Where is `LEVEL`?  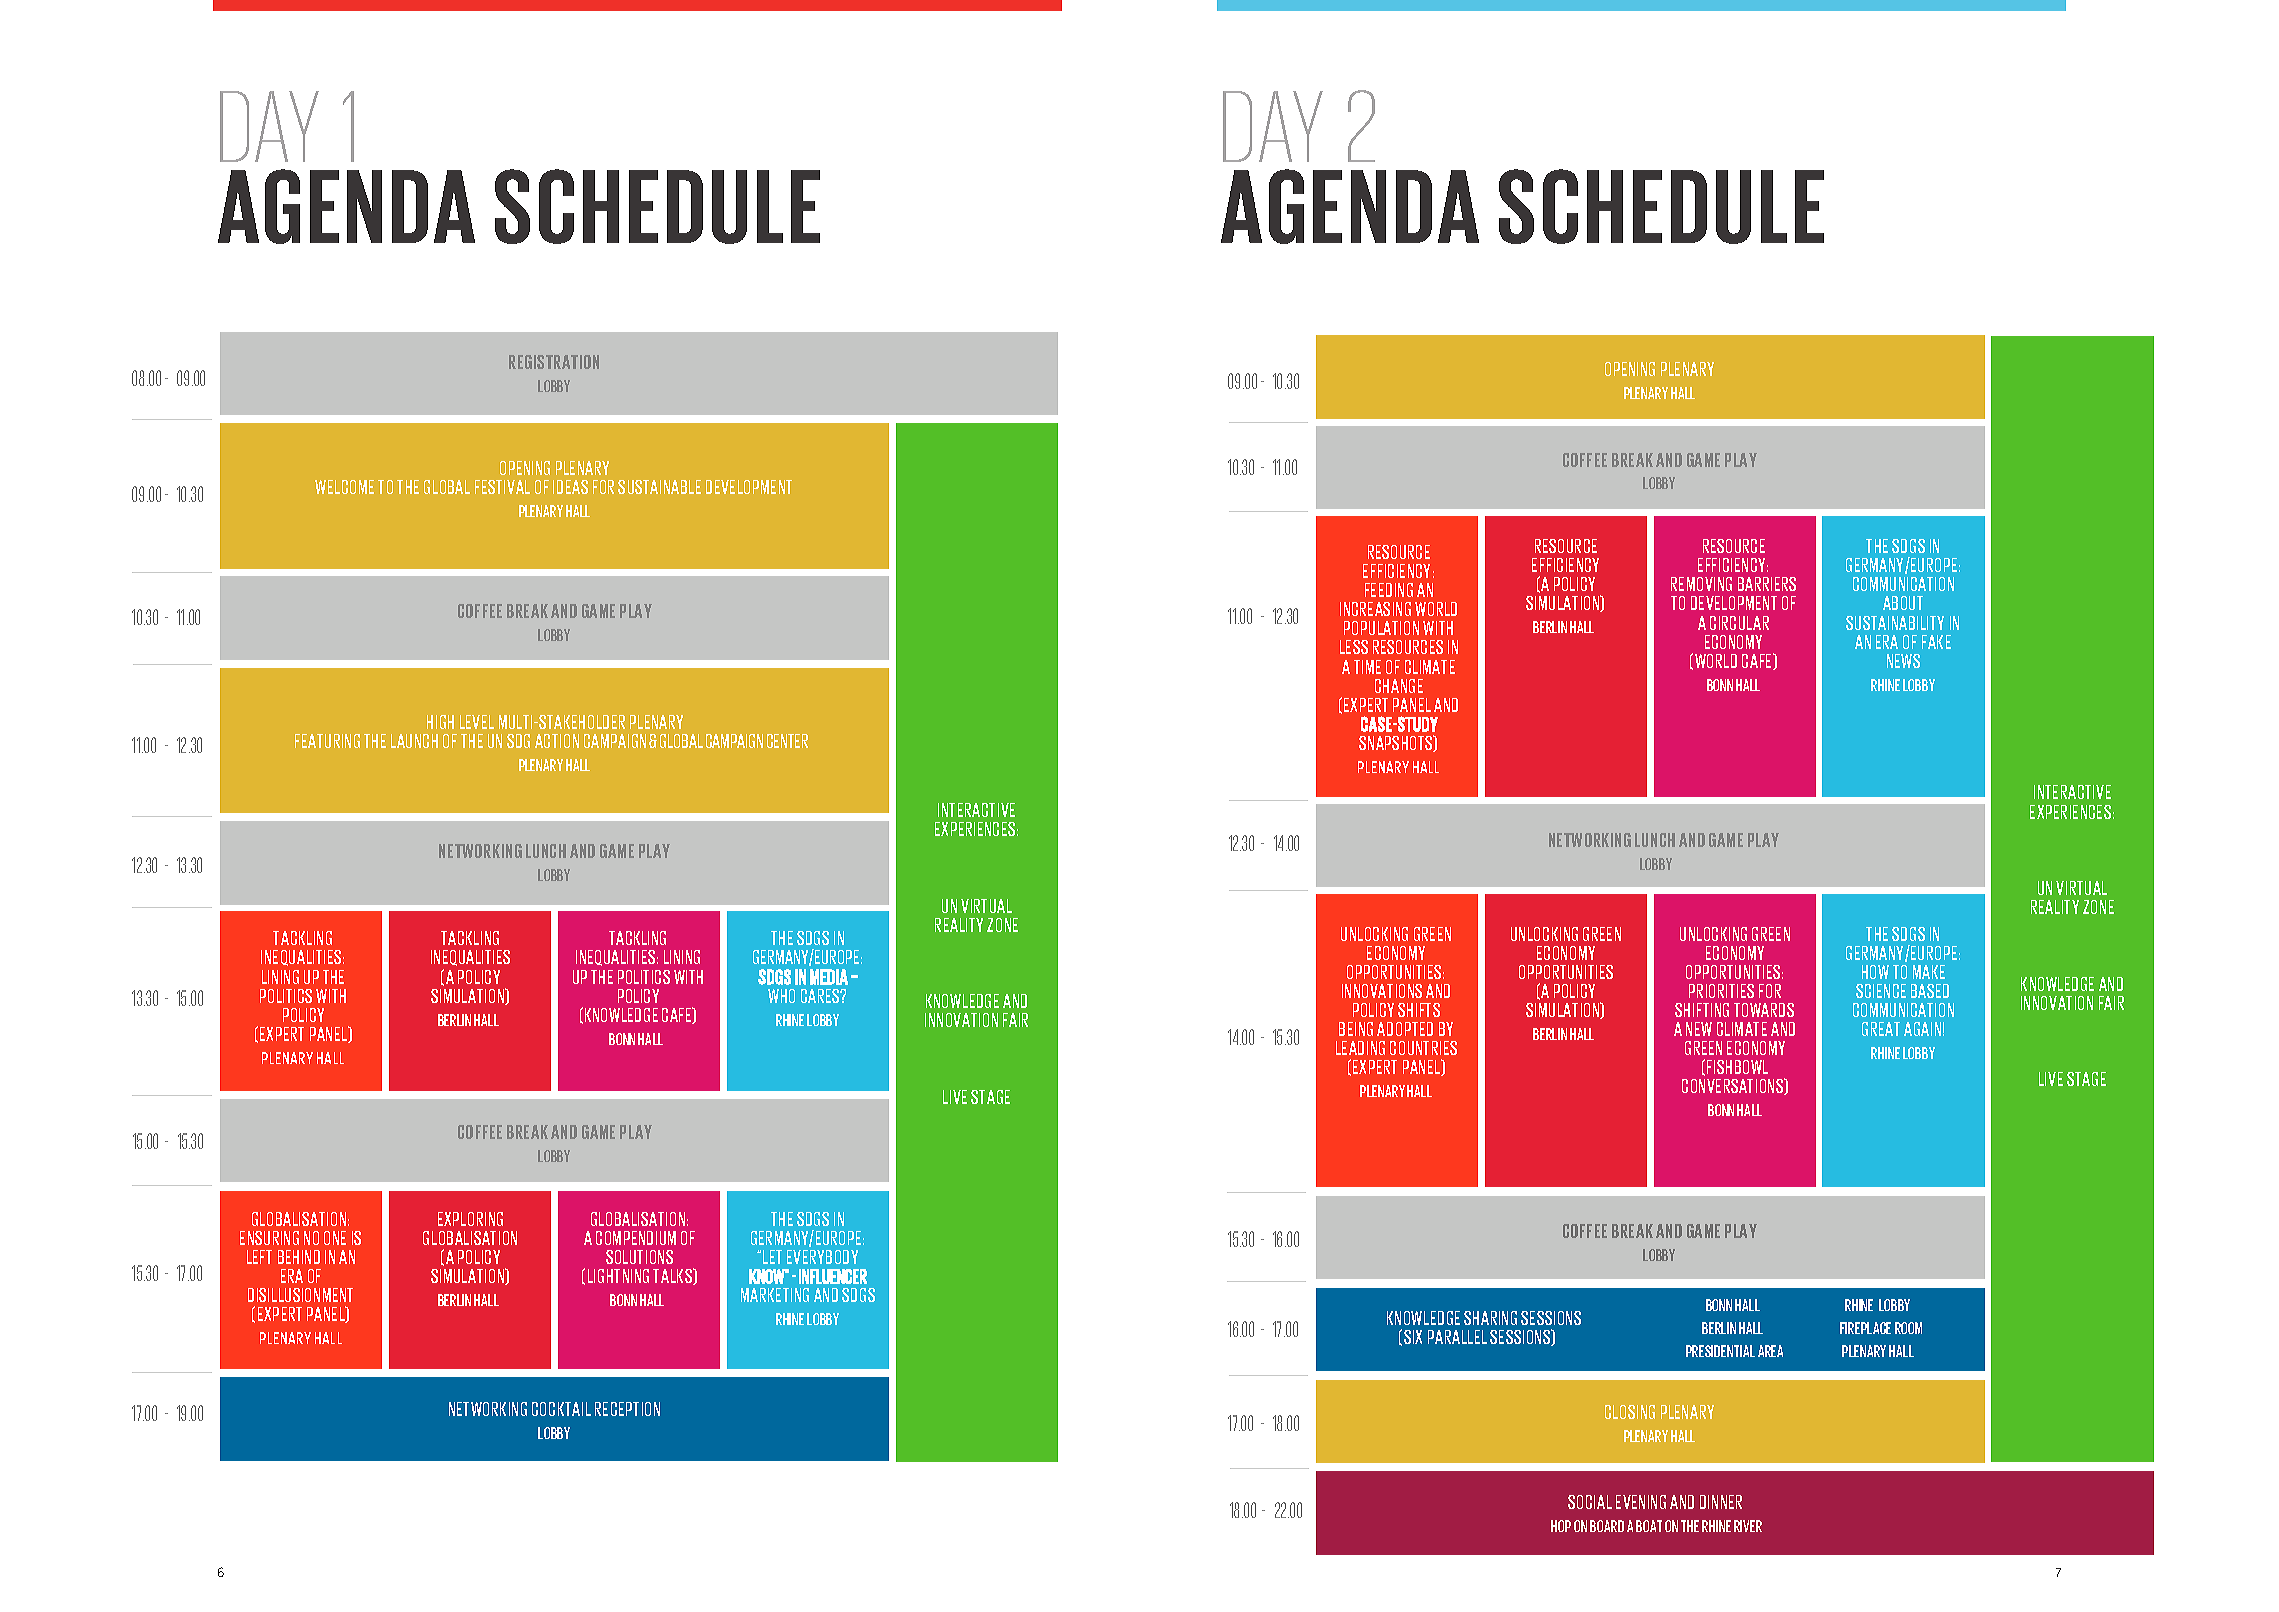 LEVEL is located at coordinates (477, 722).
